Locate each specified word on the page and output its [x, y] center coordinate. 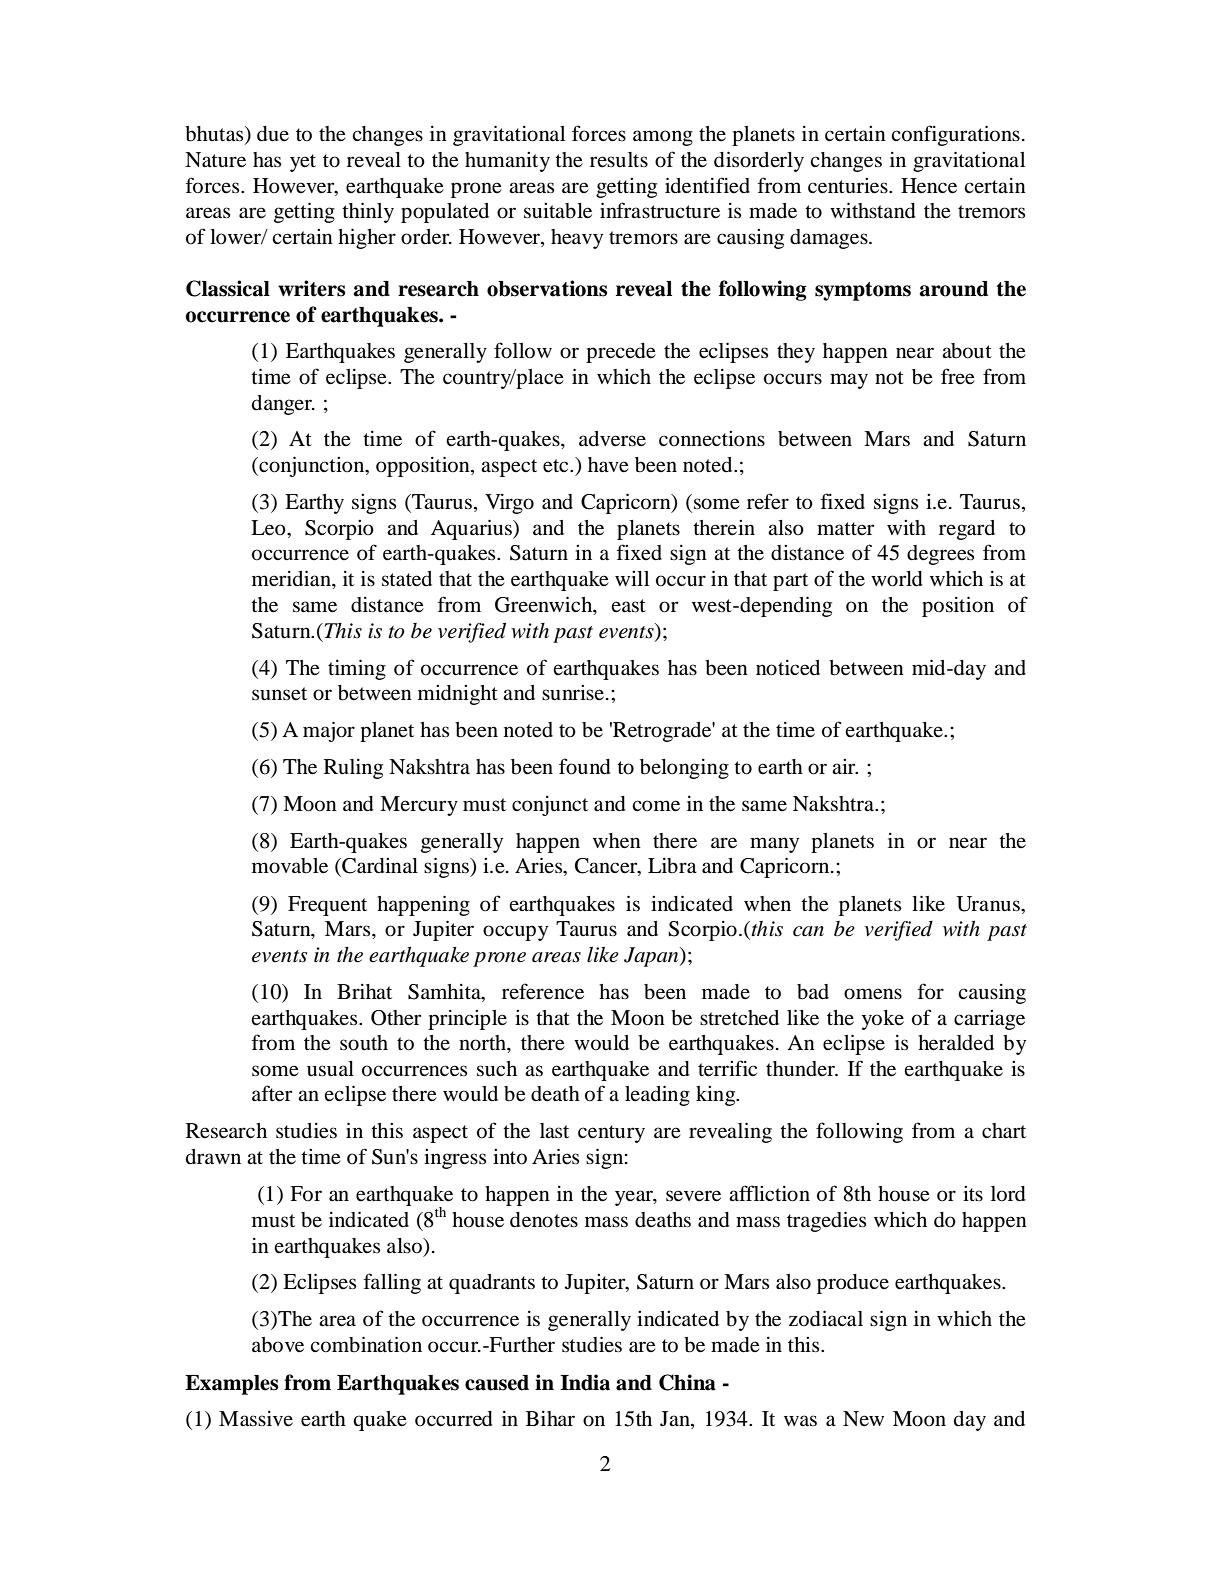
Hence [929, 186]
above [278, 1345]
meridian [292, 578]
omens [873, 994]
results [619, 160]
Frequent [327, 906]
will [632, 578]
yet [303, 163]
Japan [652, 957]
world [897, 579]
